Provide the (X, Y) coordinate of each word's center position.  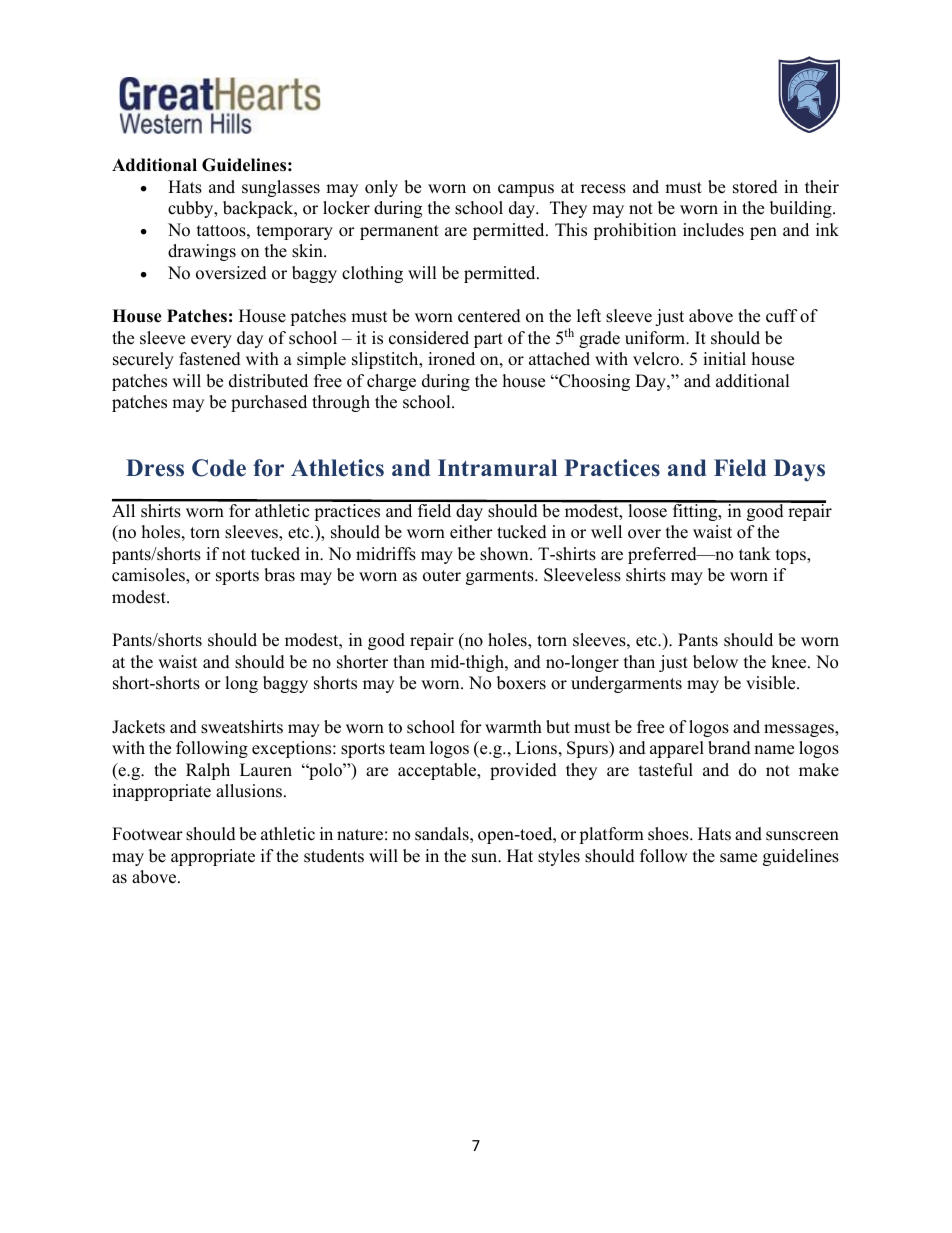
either (471, 532)
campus (526, 190)
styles (559, 857)
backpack (259, 209)
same (738, 858)
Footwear (147, 834)
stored (755, 187)
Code (219, 468)
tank (755, 553)
